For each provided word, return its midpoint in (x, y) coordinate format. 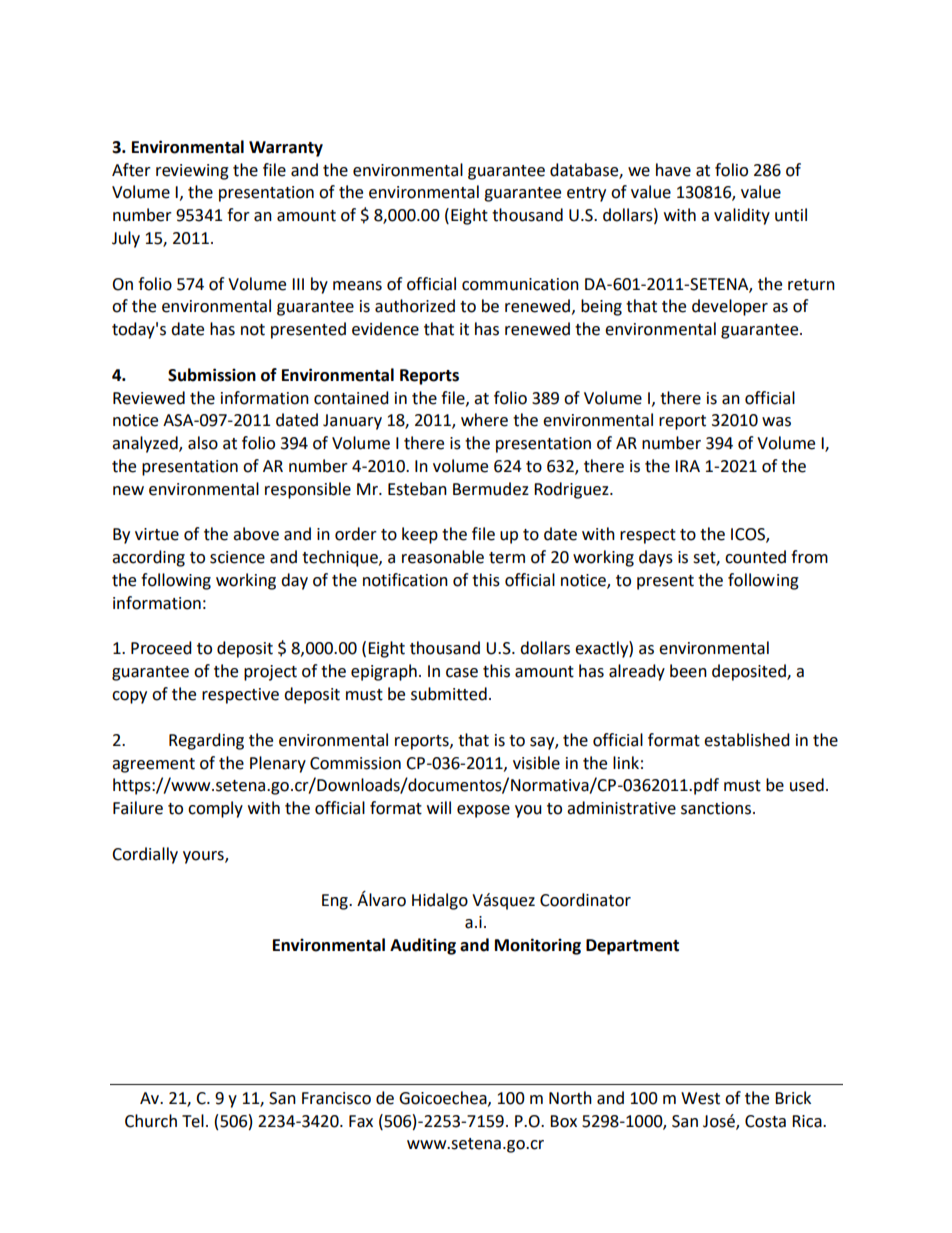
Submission (212, 375)
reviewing (192, 172)
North (570, 1098)
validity (742, 216)
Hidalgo (440, 901)
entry (586, 194)
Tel (193, 1121)
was (776, 422)
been (688, 671)
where (484, 420)
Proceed (161, 648)
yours (204, 857)
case (462, 673)
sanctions (716, 808)
